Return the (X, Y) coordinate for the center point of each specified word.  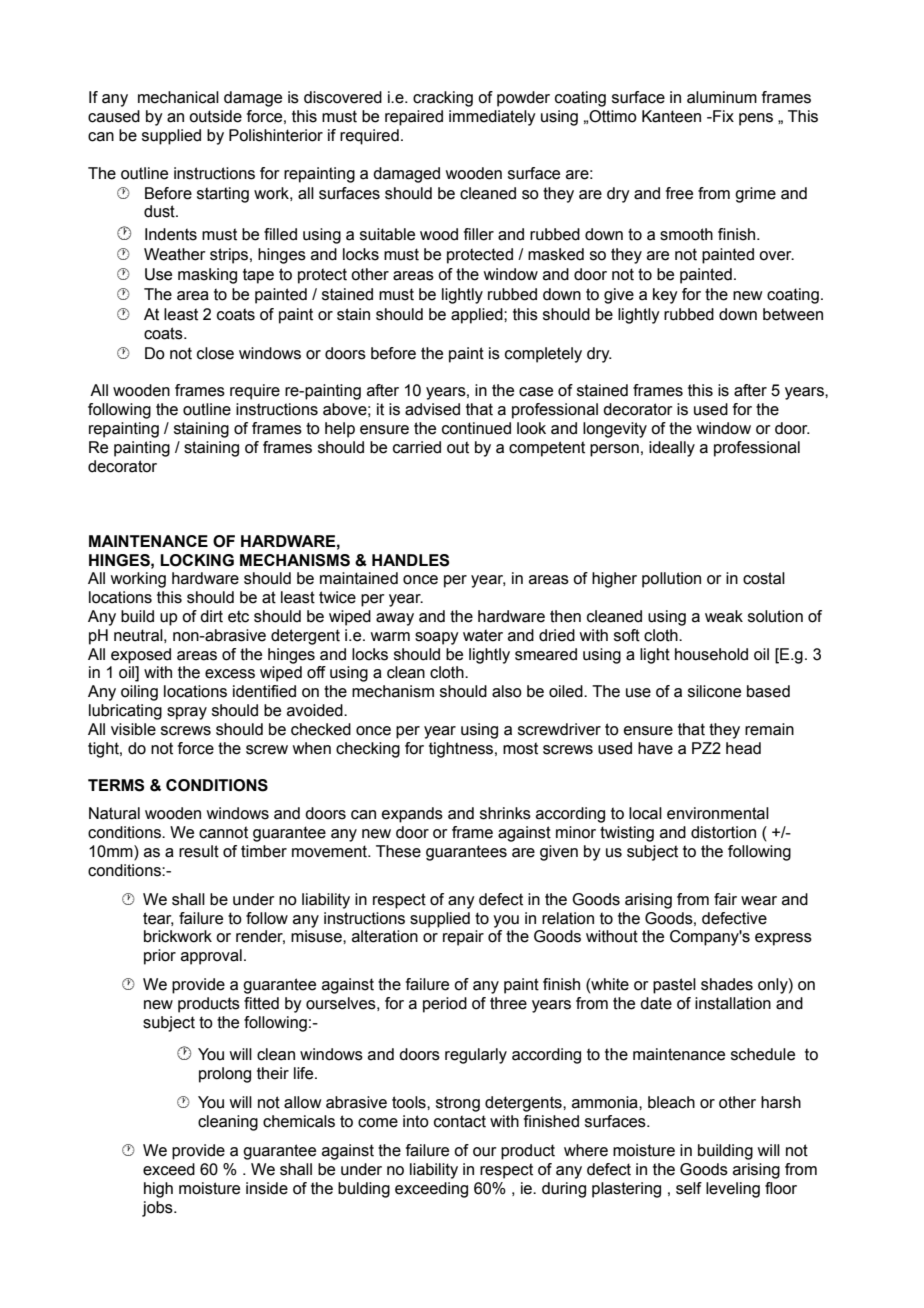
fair (725, 899)
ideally (672, 449)
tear (158, 919)
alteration (385, 936)
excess (230, 674)
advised (432, 409)
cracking (443, 99)
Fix (722, 116)
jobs (158, 1209)
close (215, 353)
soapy (437, 638)
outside (215, 116)
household (711, 654)
